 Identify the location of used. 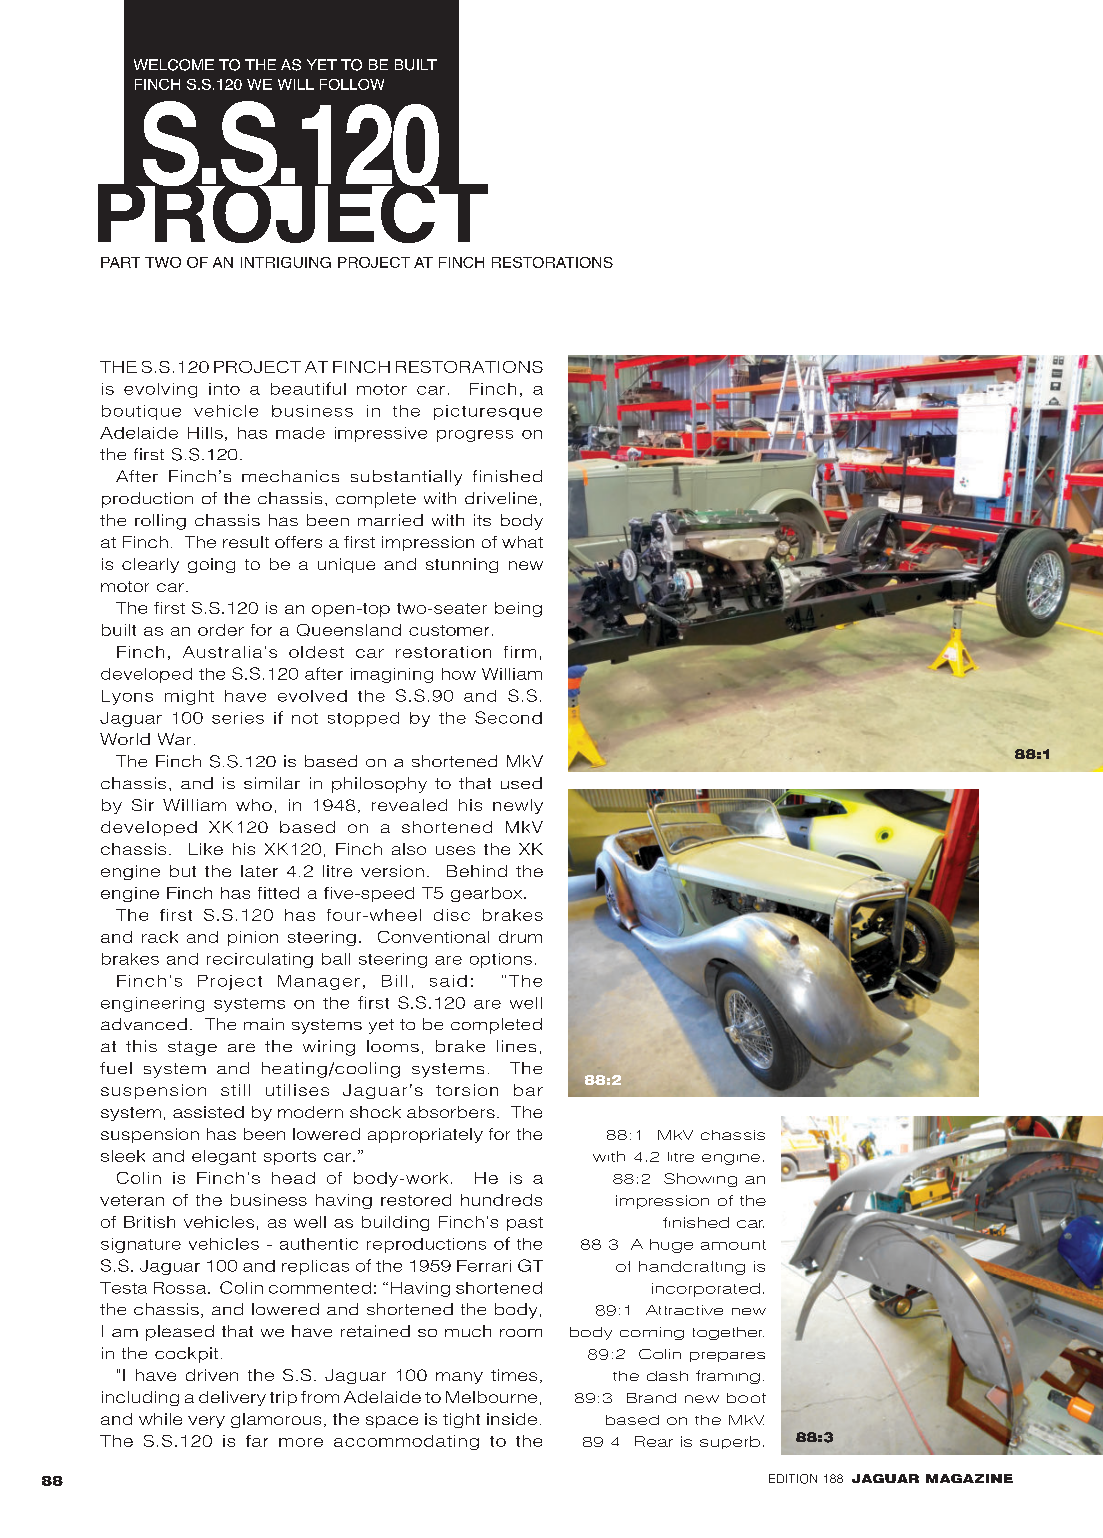
(521, 783).
